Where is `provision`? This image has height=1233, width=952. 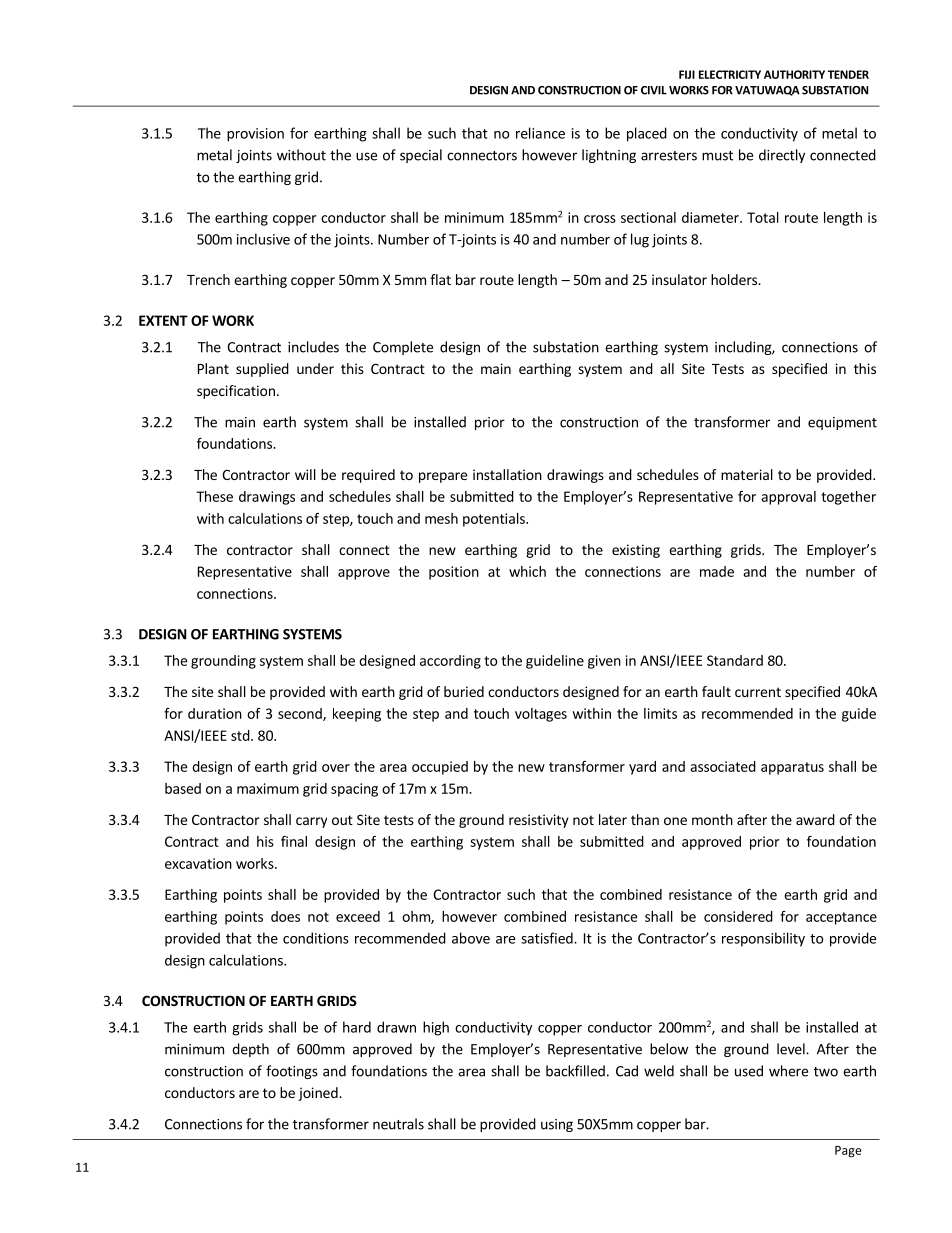
provision is located at coordinates (255, 135).
